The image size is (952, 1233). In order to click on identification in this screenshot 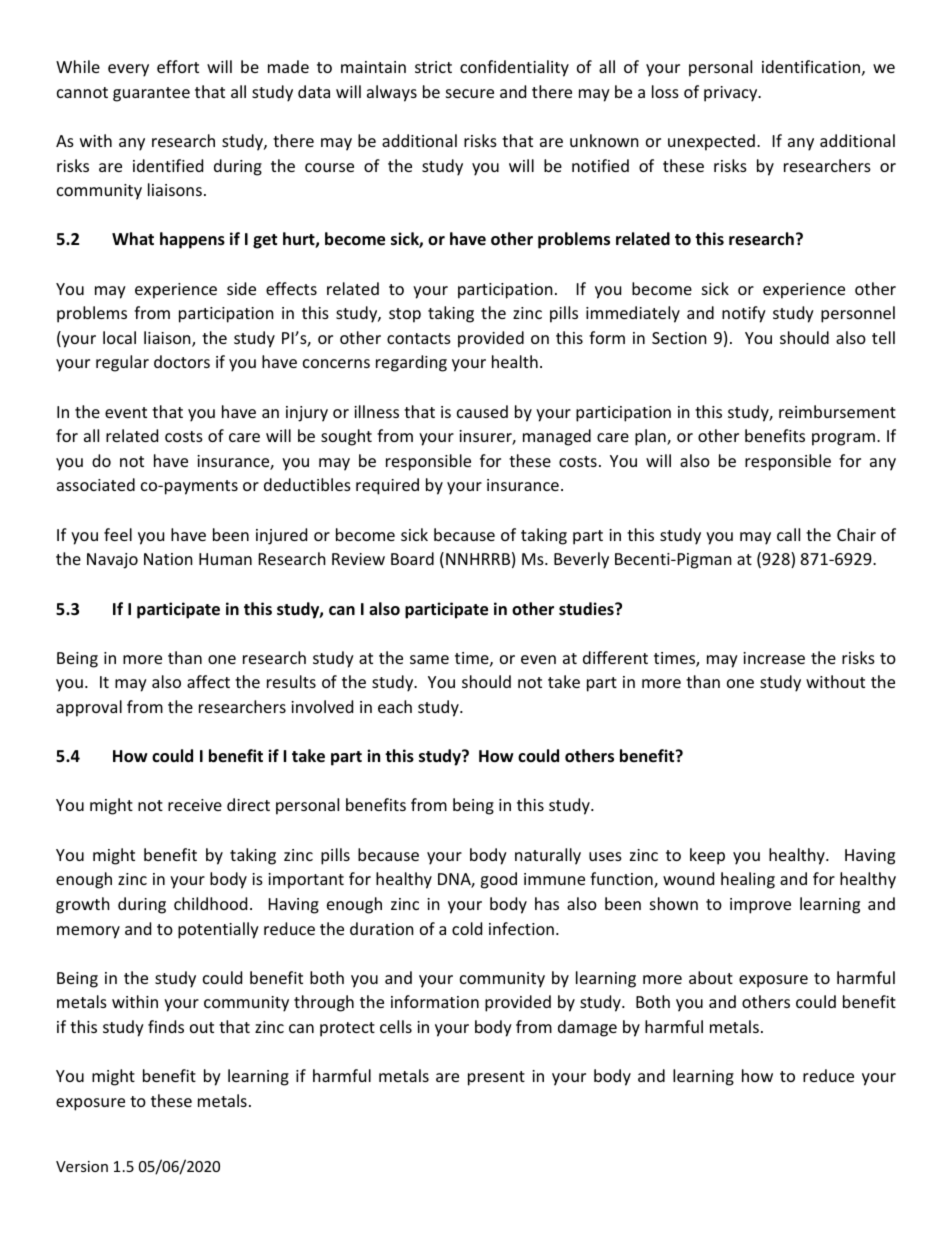, I will do `click(811, 66)`.
